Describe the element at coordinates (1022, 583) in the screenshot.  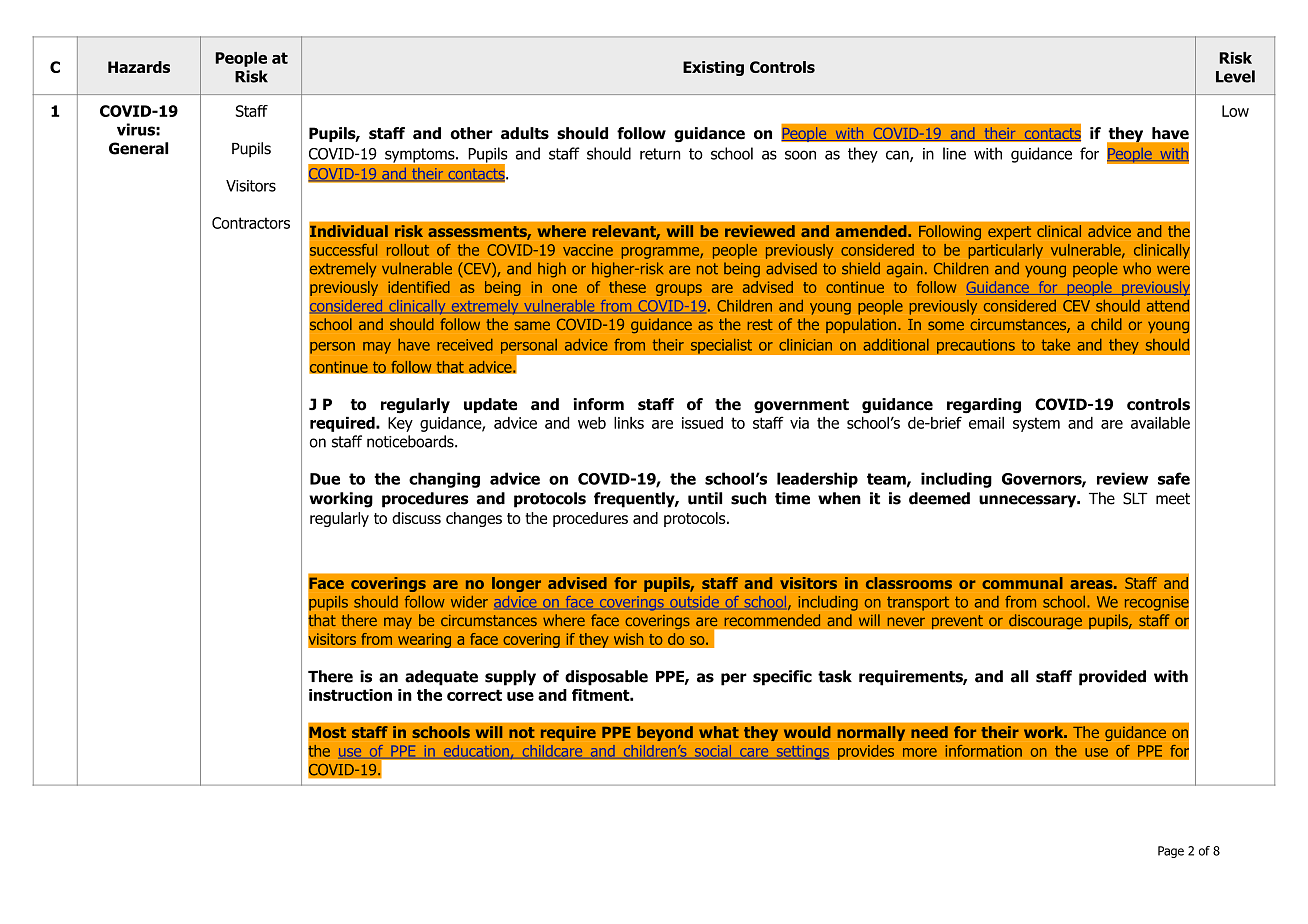
I see `communal` at that location.
